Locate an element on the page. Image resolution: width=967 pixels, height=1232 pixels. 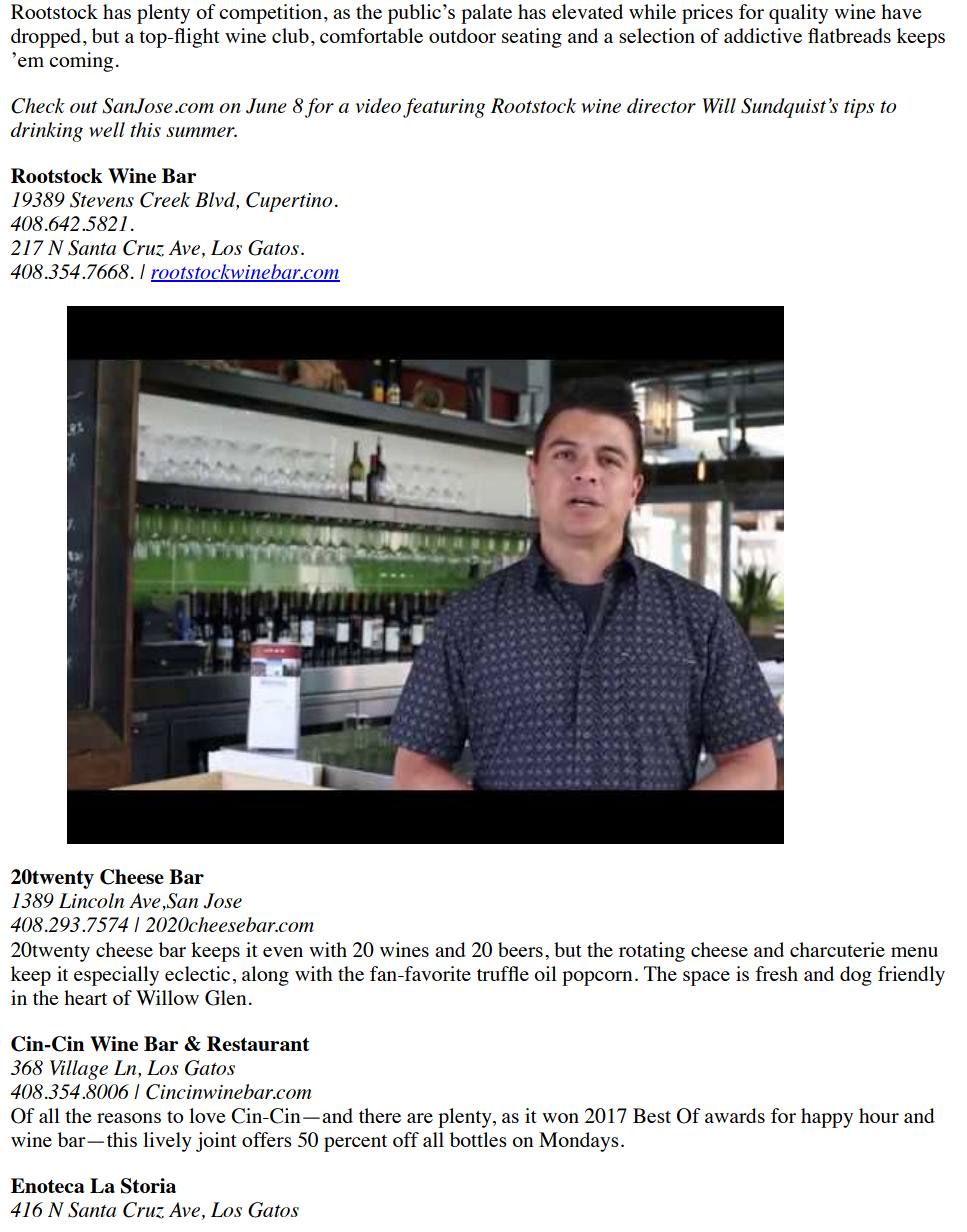
coming is located at coordinates (81, 62).
